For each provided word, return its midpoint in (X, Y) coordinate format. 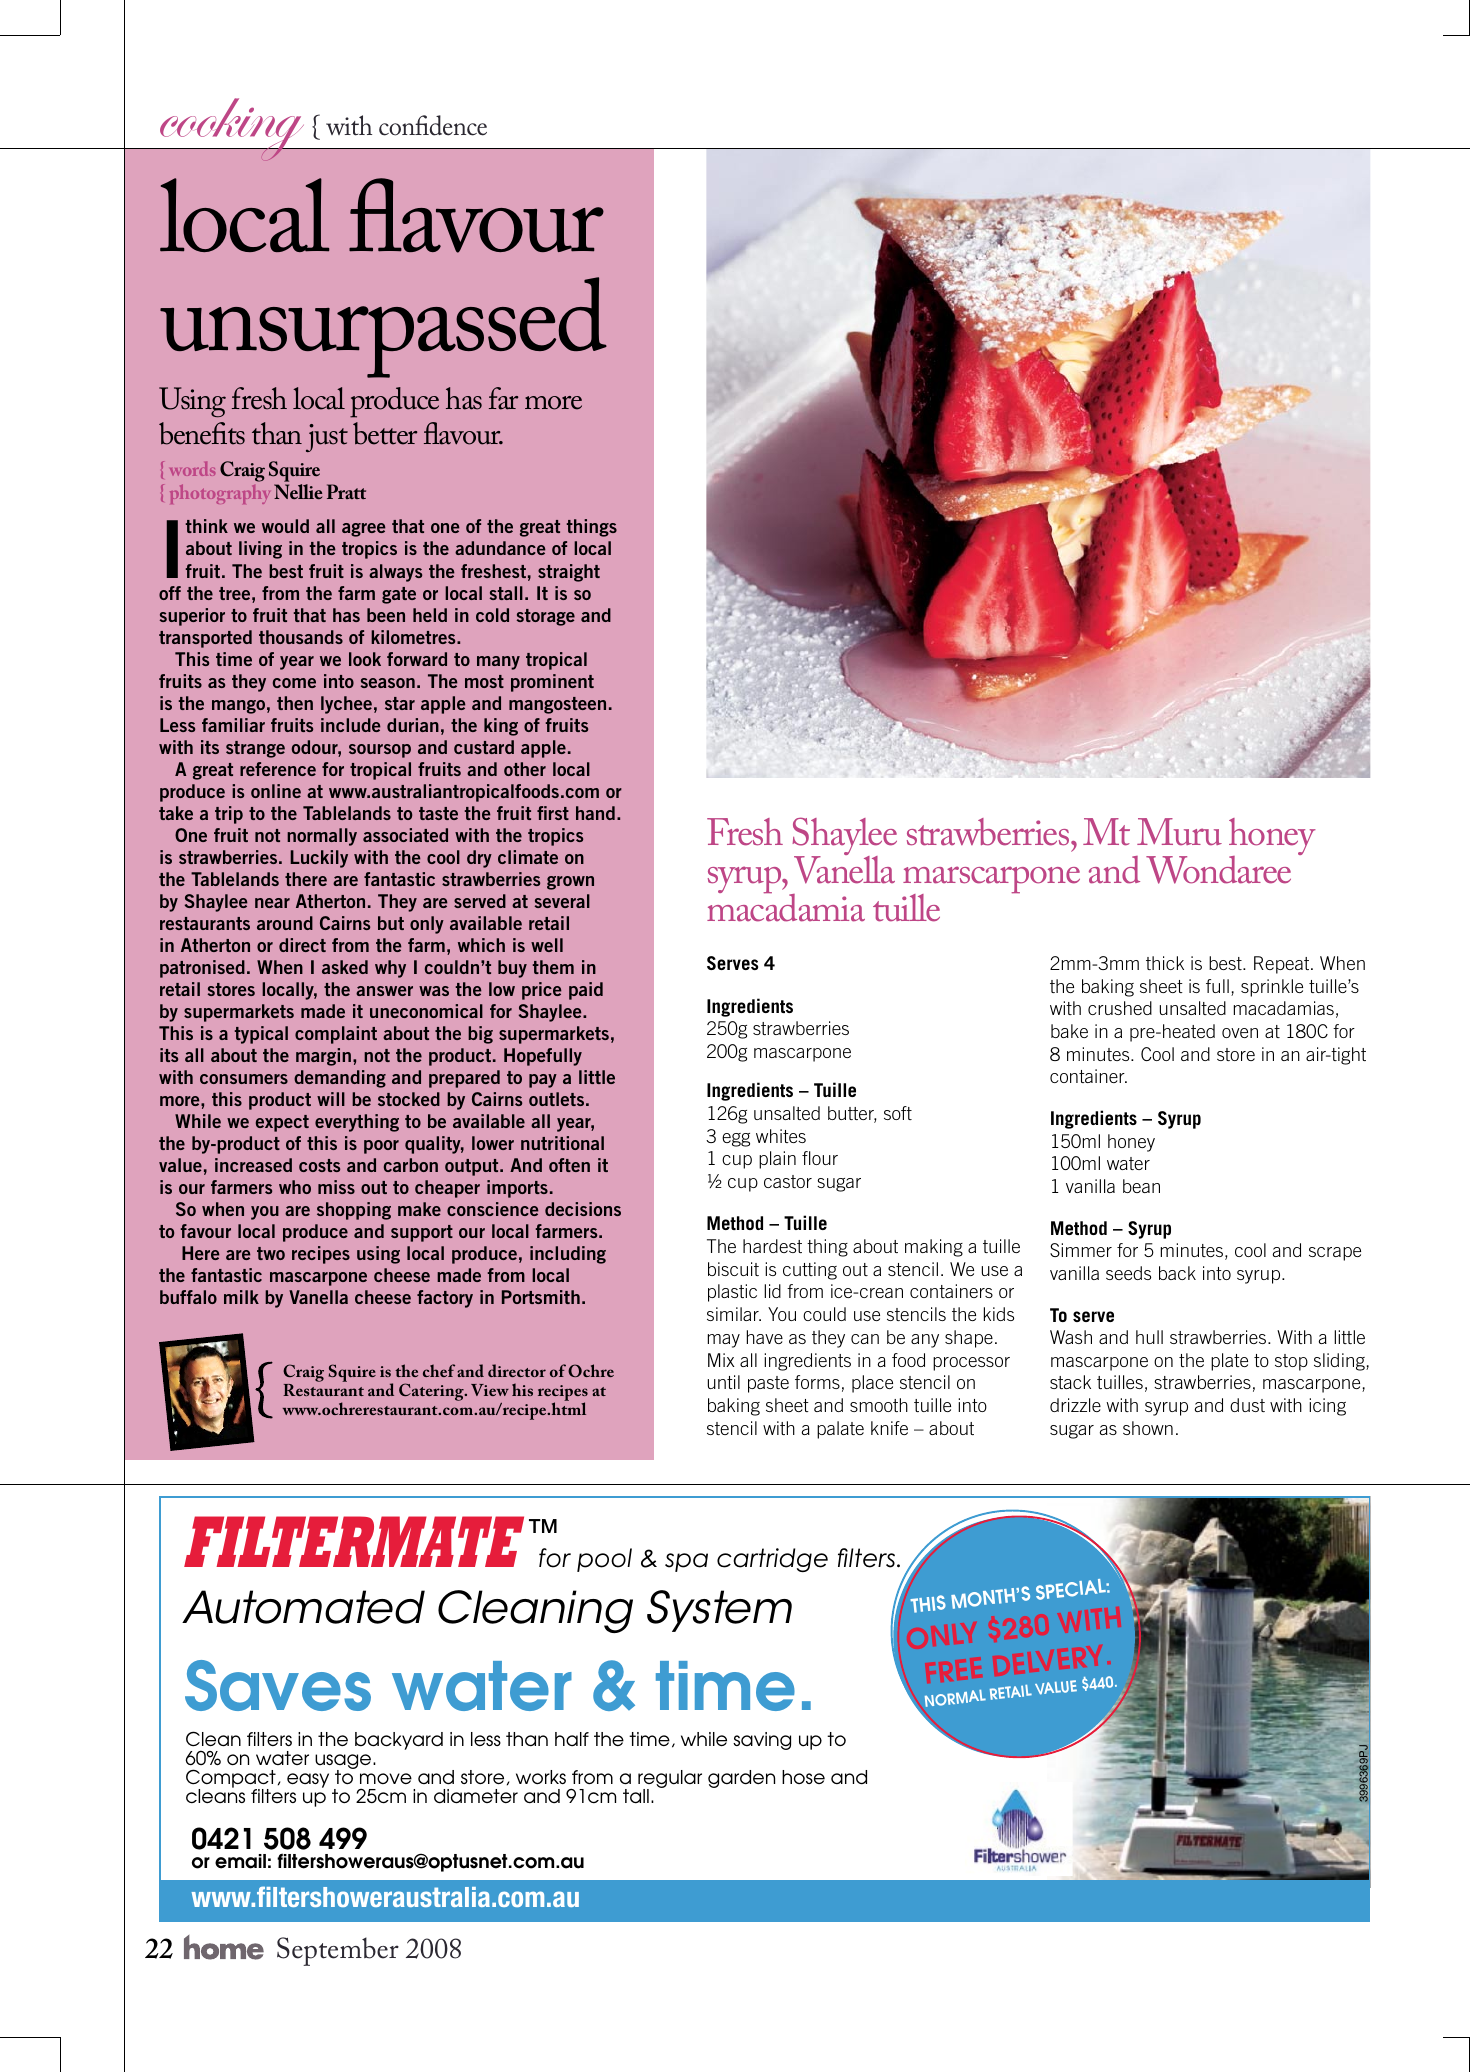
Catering (432, 1392)
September (338, 1951)
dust (1247, 1405)
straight (569, 573)
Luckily (319, 859)
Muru (1179, 832)
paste (768, 1384)
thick (1165, 963)
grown (570, 883)
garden (741, 1779)
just (327, 438)
